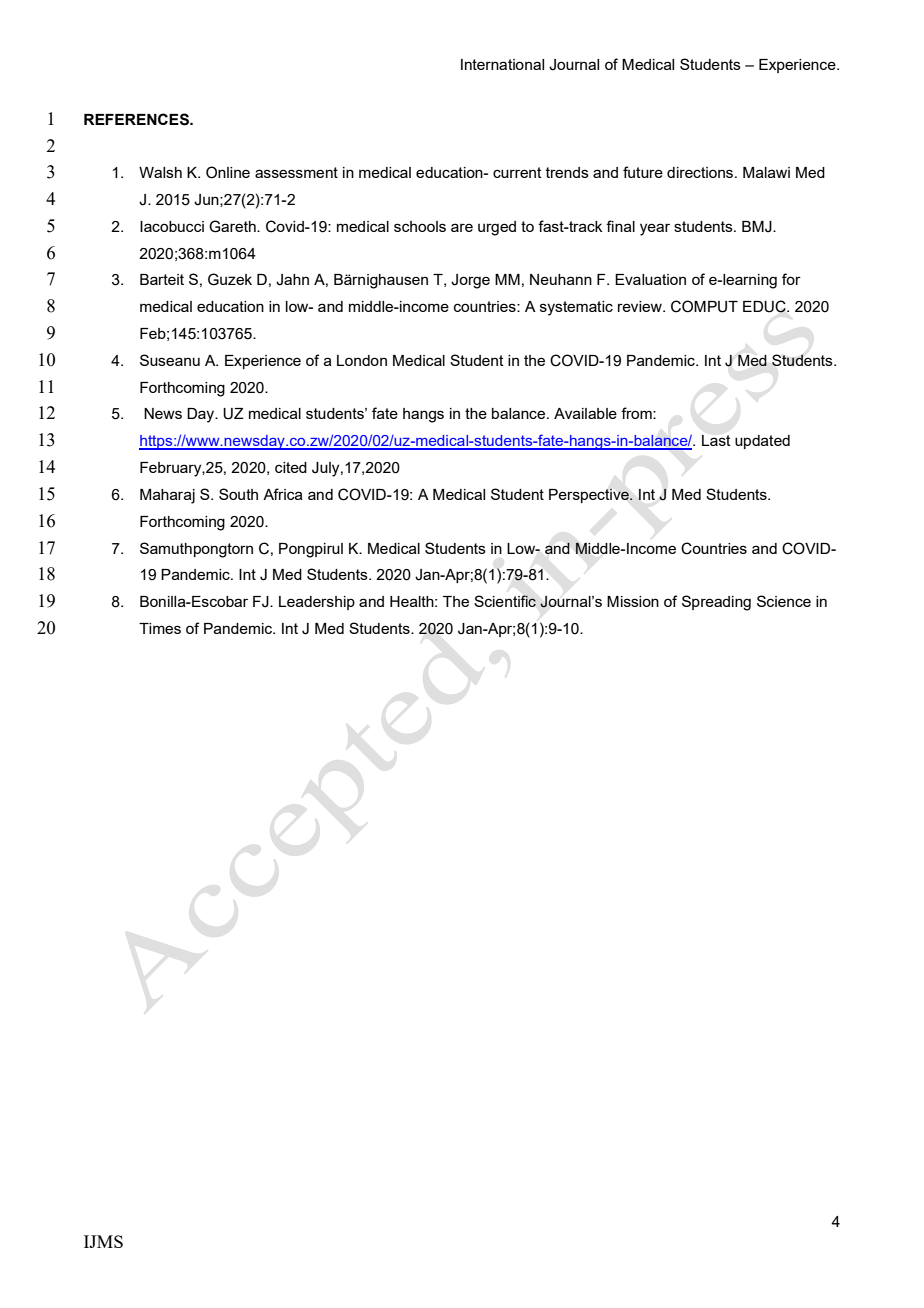 Image resolution: width=924 pixels, height=1308 pixels. I want to click on BMJ, so click(758, 227).
